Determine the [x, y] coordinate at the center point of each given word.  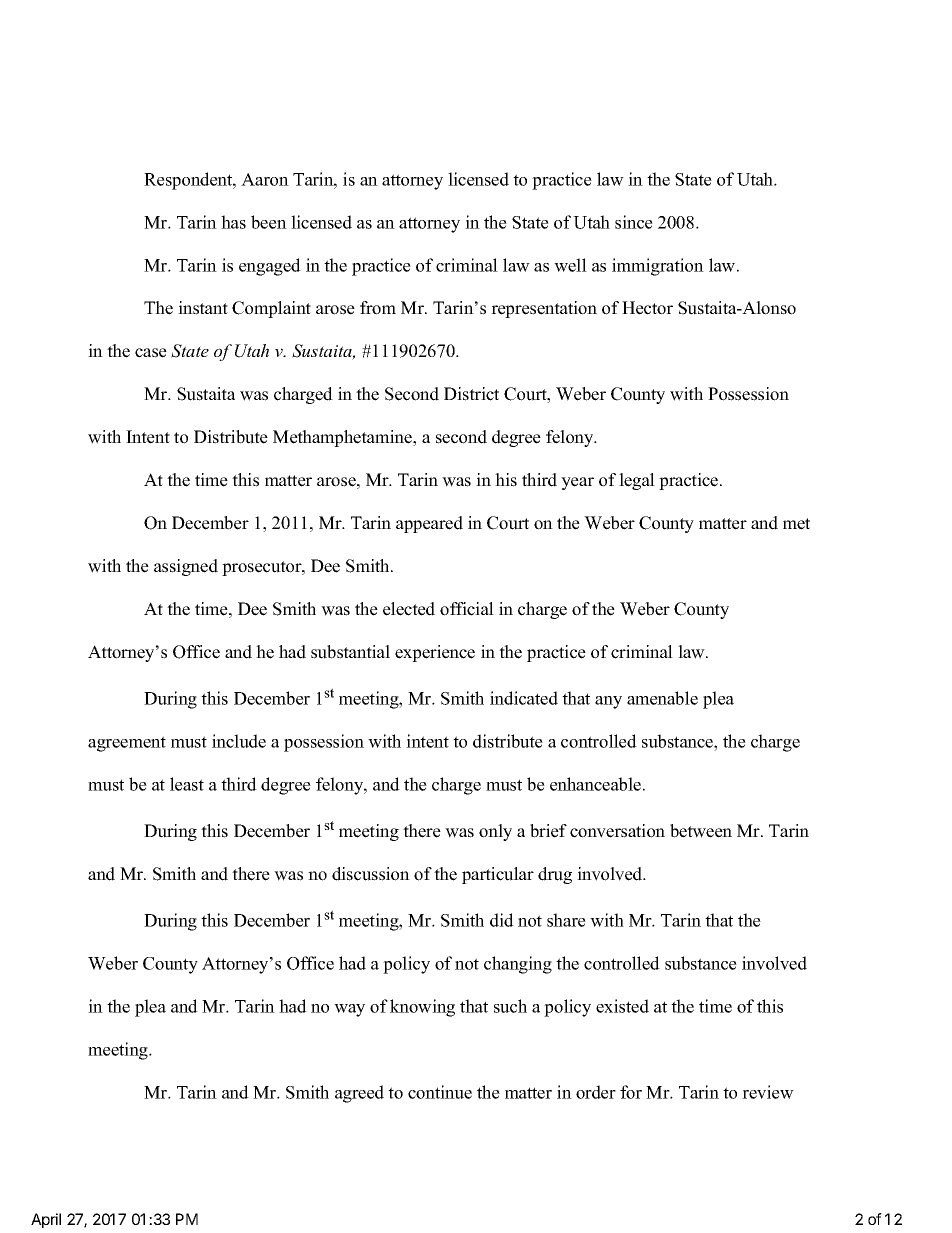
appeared [429, 524]
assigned [186, 567]
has [233, 222]
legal [637, 481]
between [701, 831]
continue [440, 1092]
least [187, 784]
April [46, 1220]
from [378, 308]
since [634, 222]
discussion [371, 874]
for [631, 1092]
